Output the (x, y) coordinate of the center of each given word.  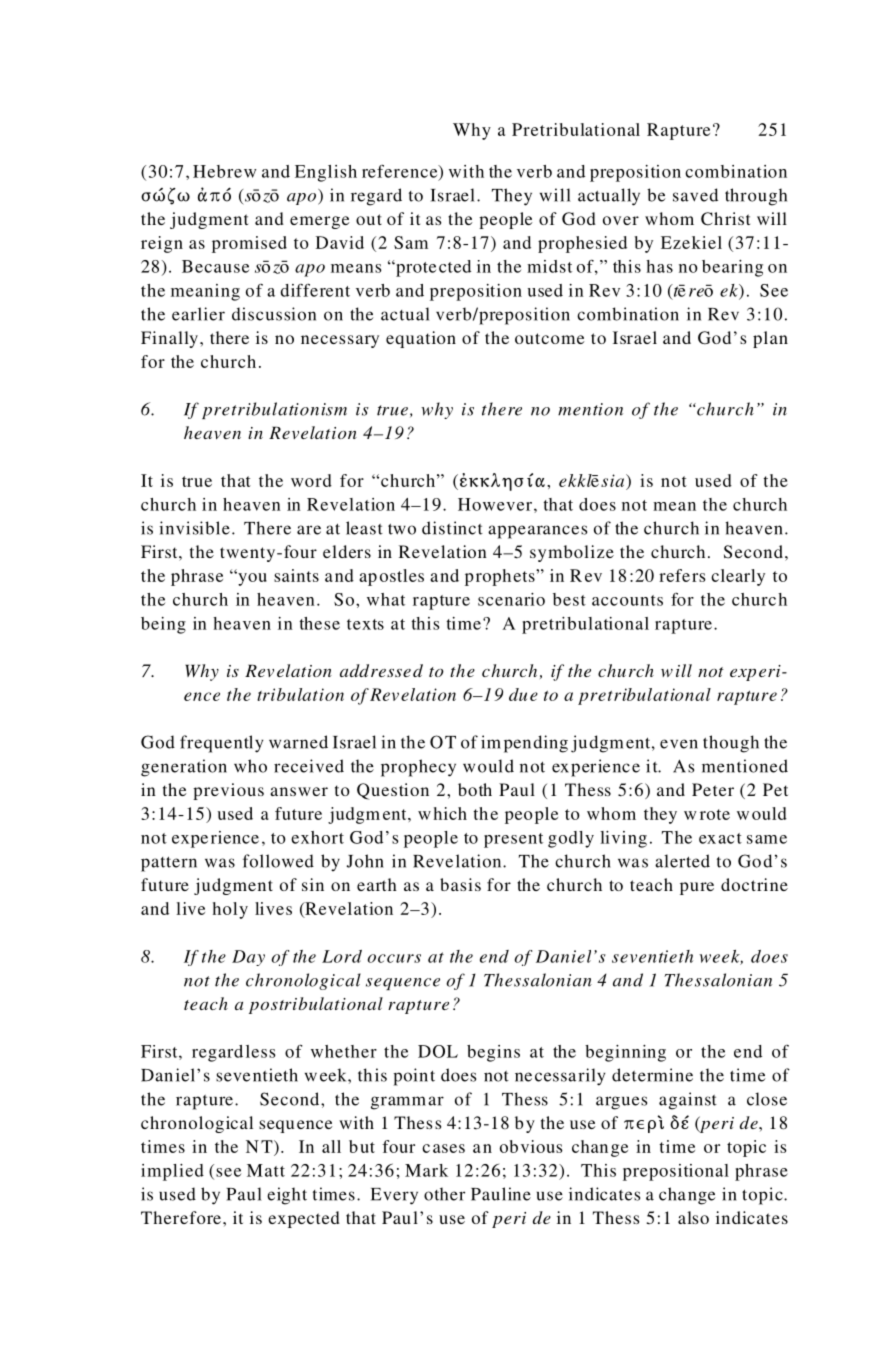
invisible (194, 528)
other (444, 1194)
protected (432, 268)
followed (278, 861)
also (693, 1217)
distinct (452, 528)
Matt (266, 1170)
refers (682, 575)
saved (695, 195)
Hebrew (225, 171)
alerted (682, 861)
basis (460, 884)
